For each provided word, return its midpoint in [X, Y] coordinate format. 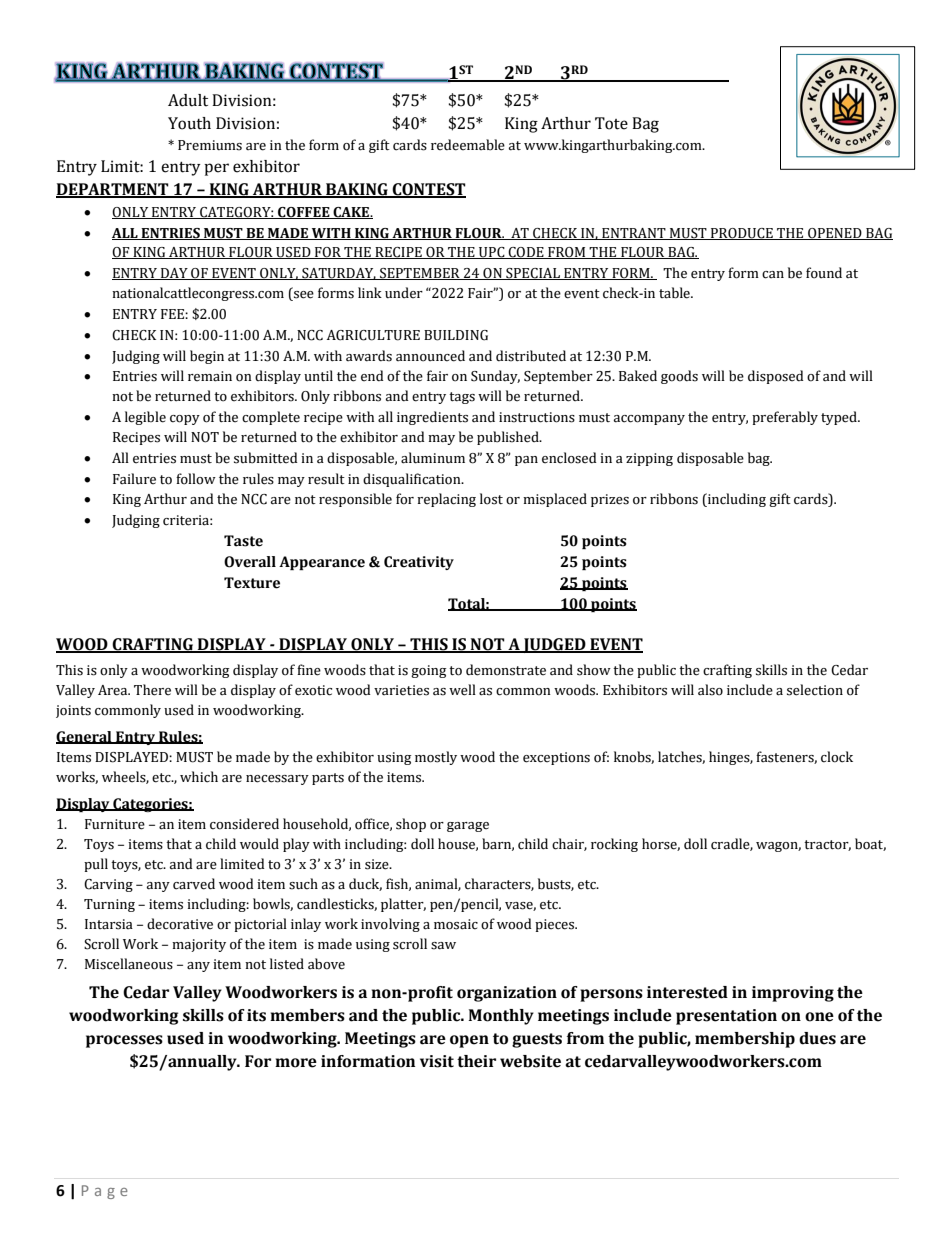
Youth [189, 123]
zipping [649, 459]
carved [194, 884]
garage [468, 827]
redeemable [468, 145]
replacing [446, 500]
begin [207, 357]
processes [124, 1041]
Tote [611, 123]
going [429, 671]
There [152, 690]
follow [196, 479]
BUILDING [456, 335]
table [675, 293]
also [710, 690]
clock [837, 757]
